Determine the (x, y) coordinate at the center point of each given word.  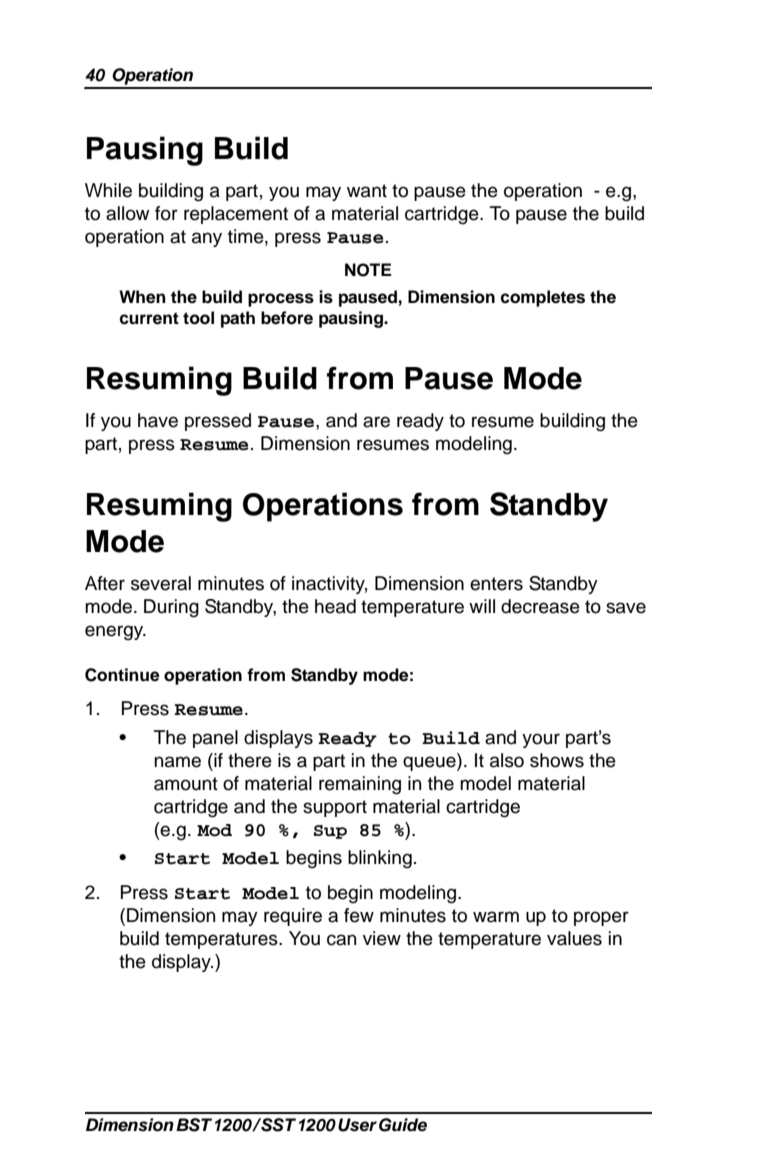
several (161, 583)
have (158, 420)
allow (128, 213)
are (376, 422)
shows (557, 760)
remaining (360, 785)
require (293, 917)
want (367, 191)
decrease (540, 606)
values (574, 938)
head (335, 606)
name (177, 762)
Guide (403, 1125)
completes (543, 298)
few (359, 915)
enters (496, 584)
